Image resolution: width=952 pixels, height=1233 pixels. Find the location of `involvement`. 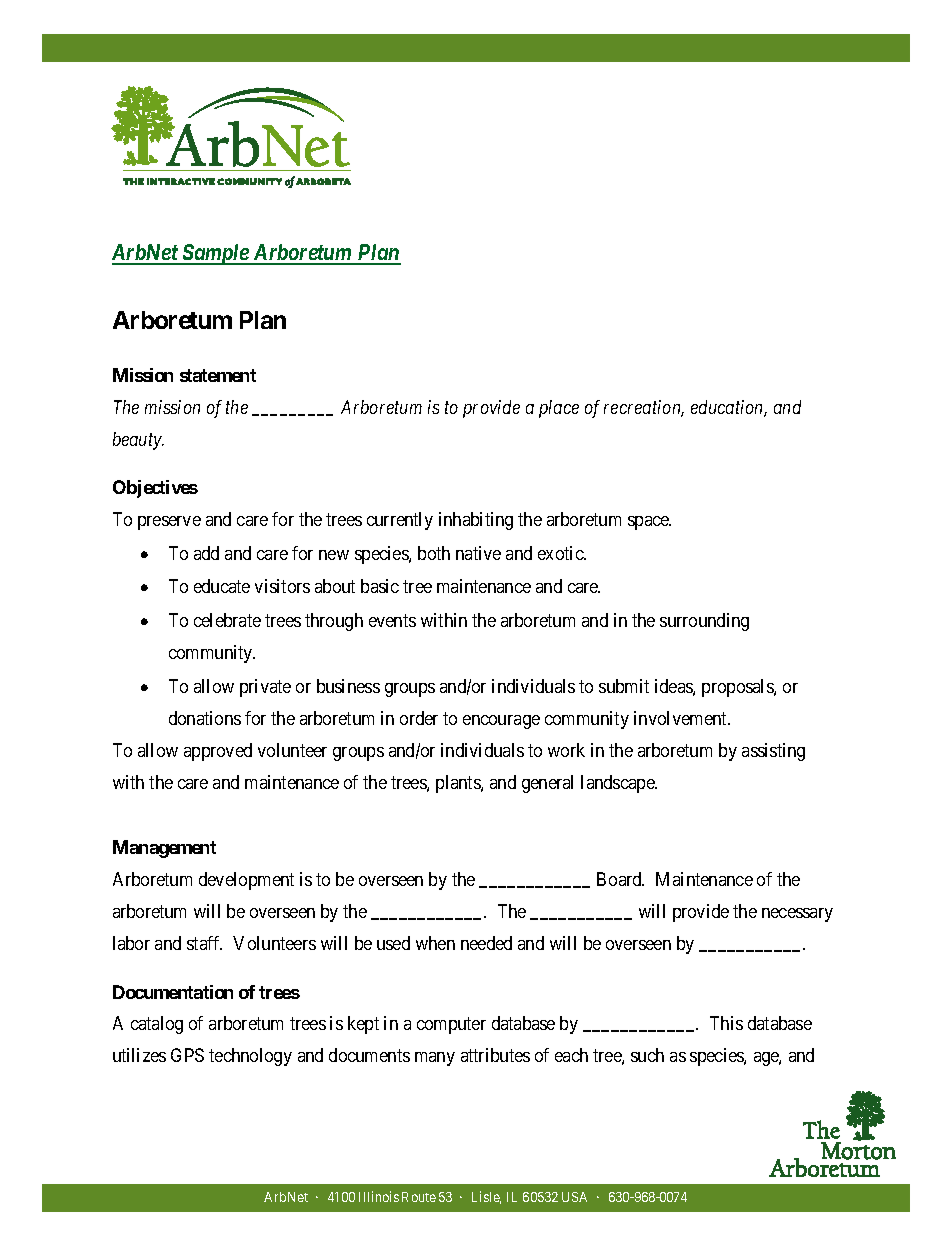

involvement is located at coordinates (682, 718).
